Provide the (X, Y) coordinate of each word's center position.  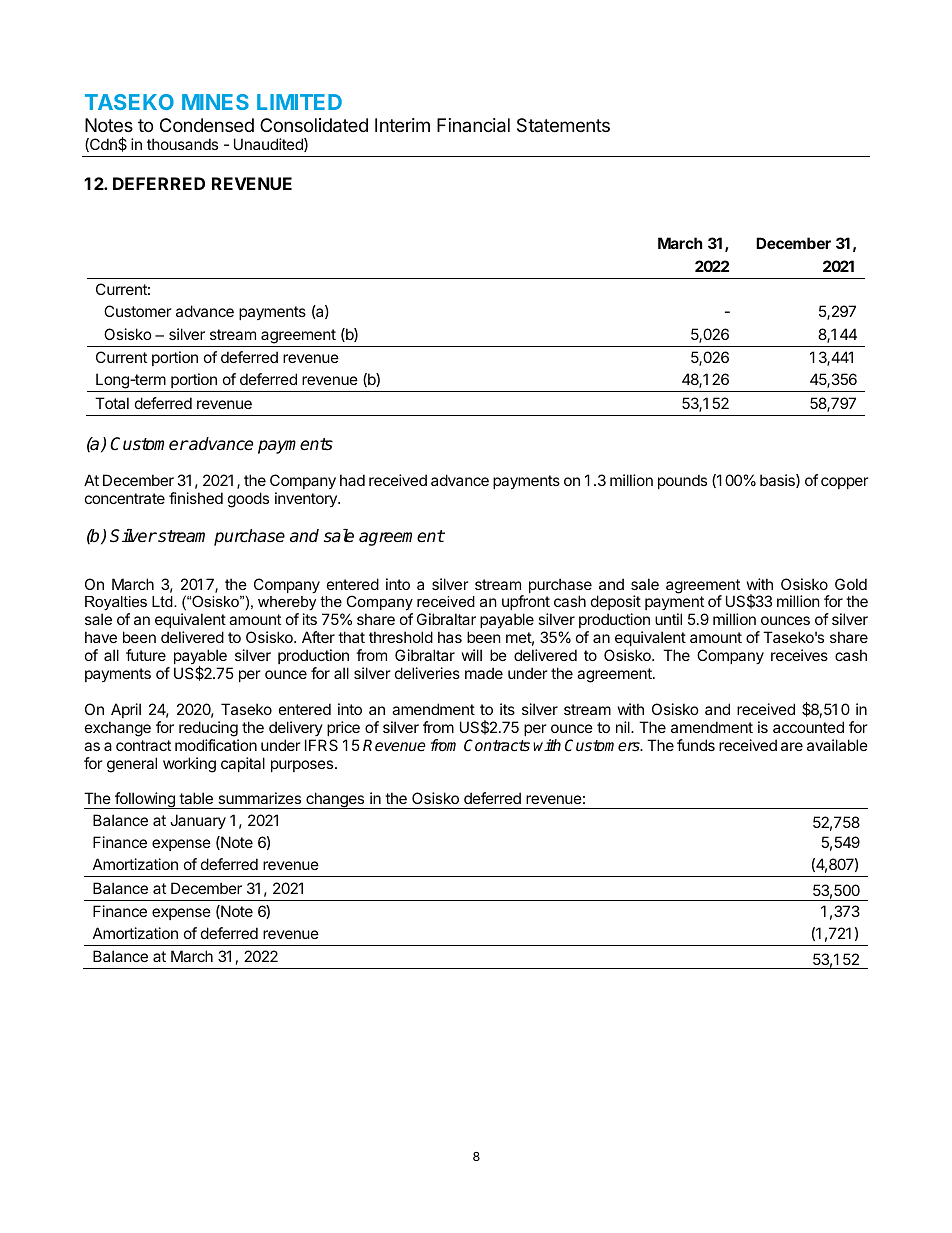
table (196, 798)
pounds (682, 481)
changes (335, 800)
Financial (473, 125)
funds (696, 745)
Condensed (207, 125)
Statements (563, 125)
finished (196, 498)
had (352, 480)
